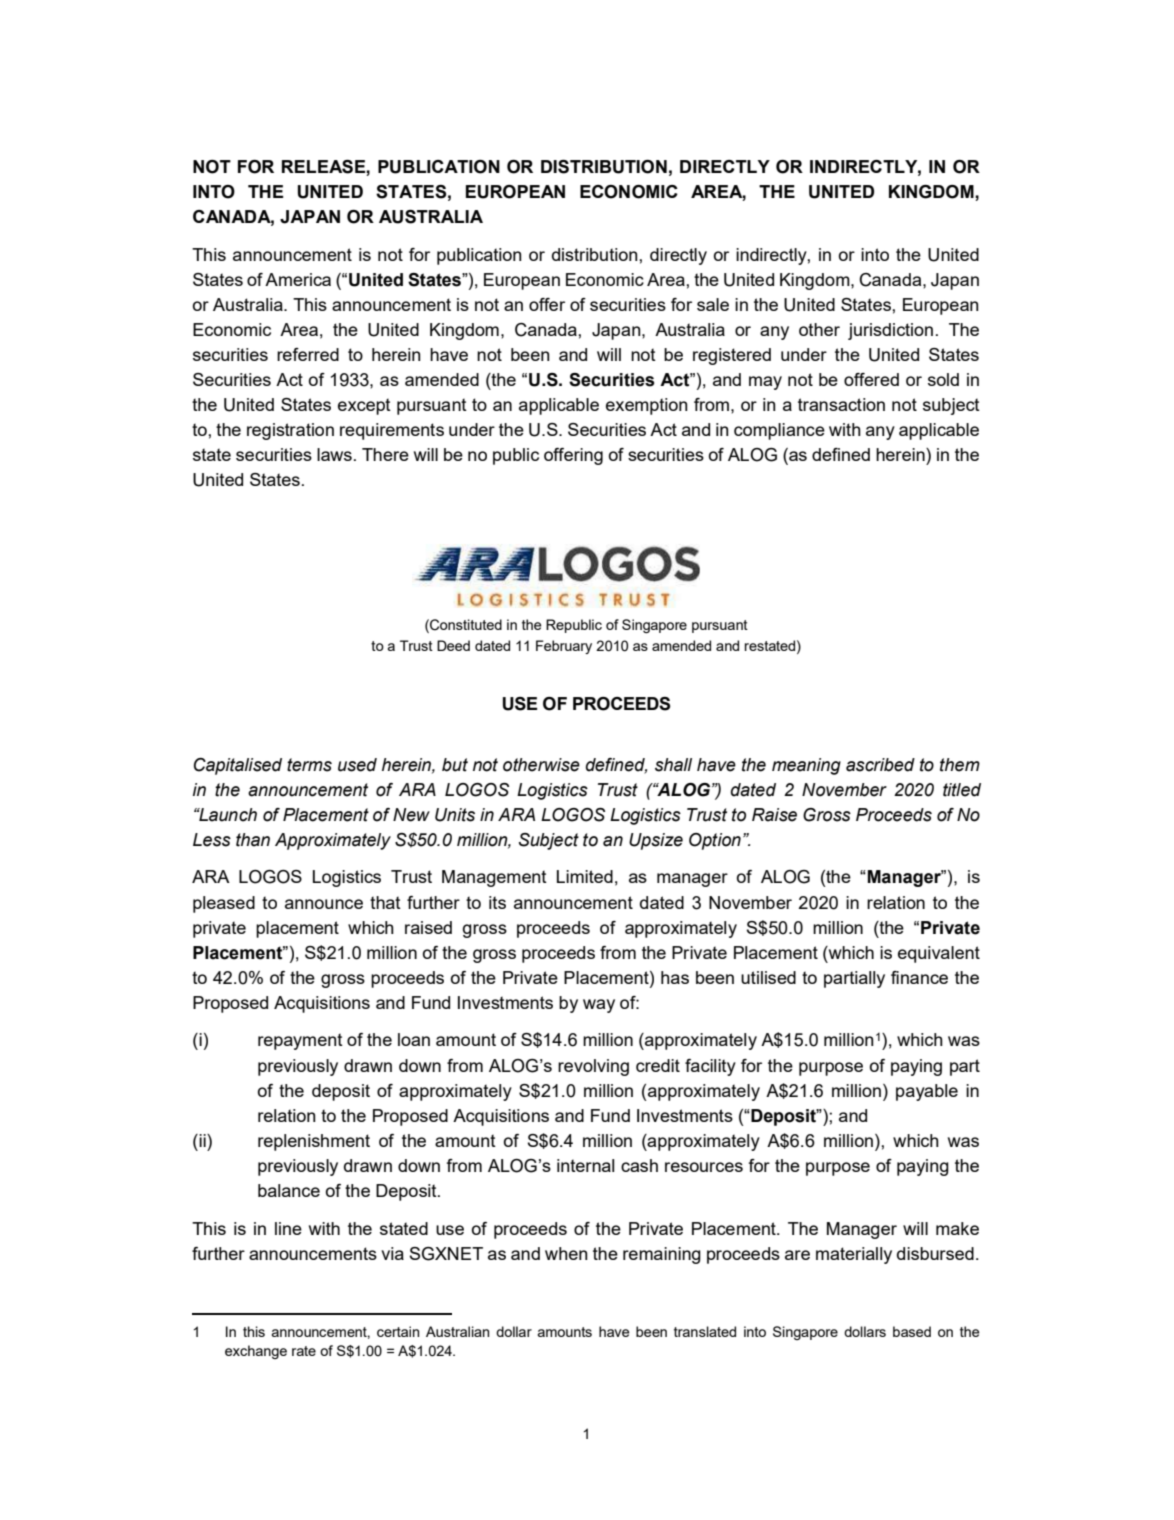  What do you see at coordinates (599, 1006) in the screenshot?
I see `way` at bounding box center [599, 1006].
